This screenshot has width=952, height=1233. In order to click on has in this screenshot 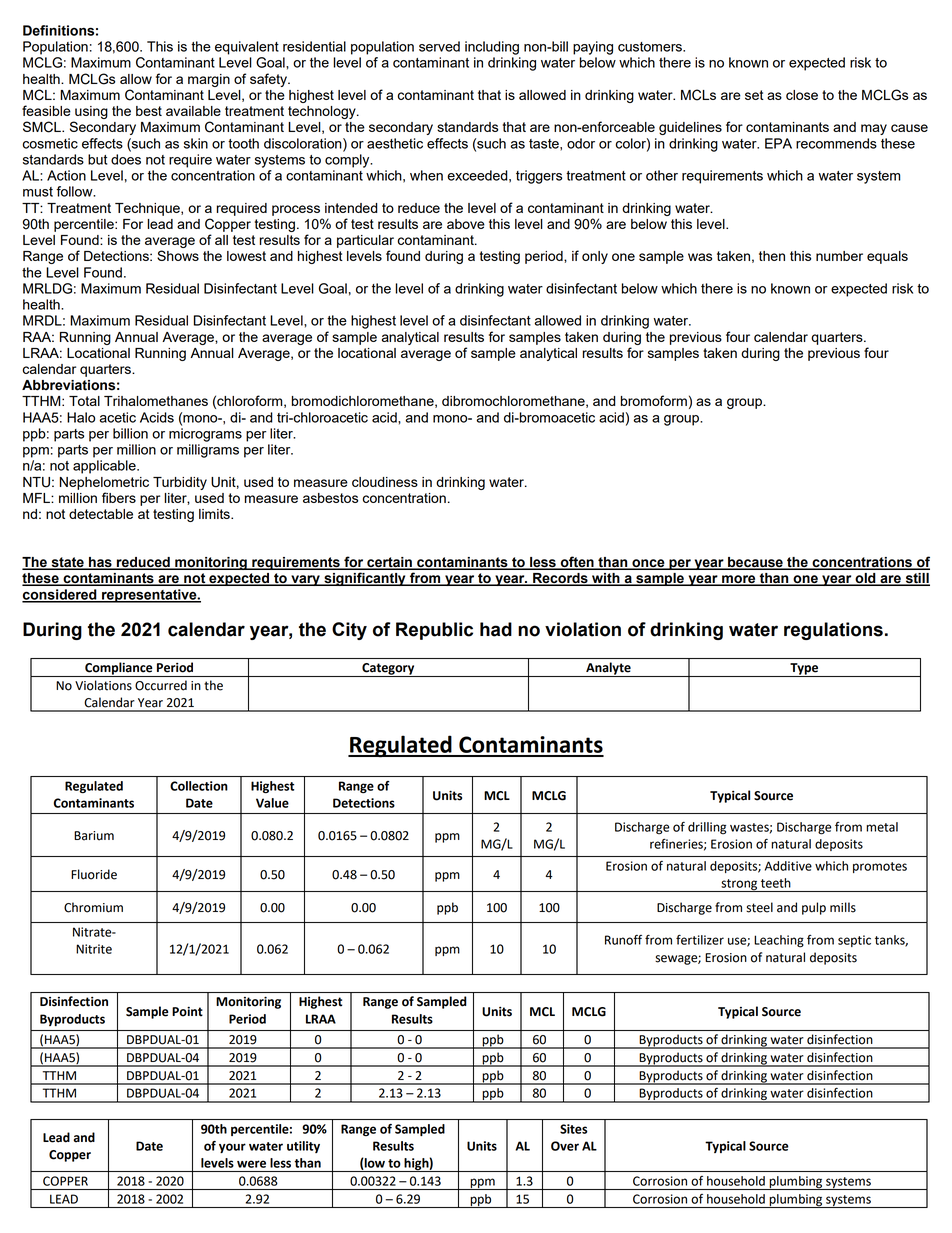, I will do `click(100, 563)`.
